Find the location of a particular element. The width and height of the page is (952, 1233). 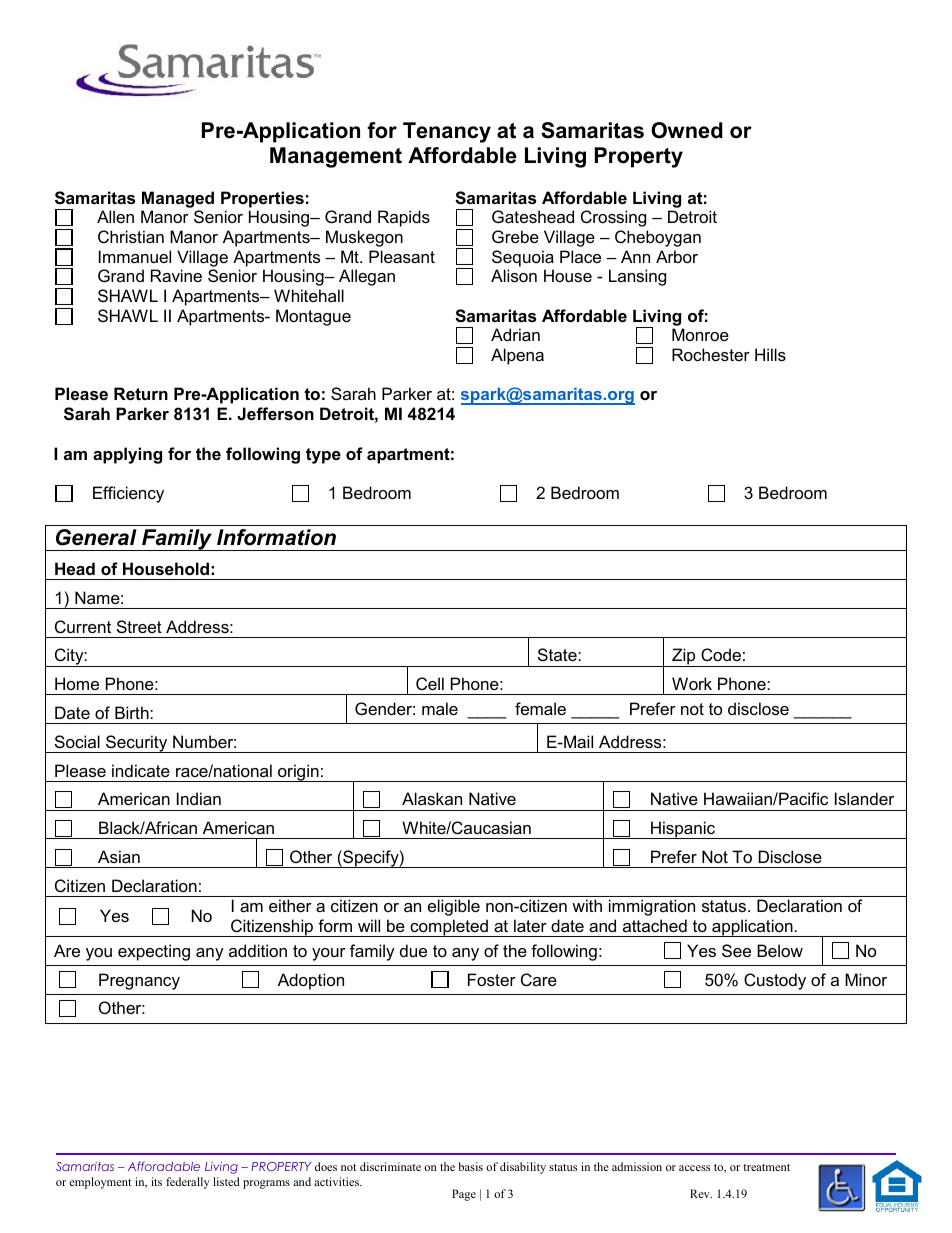

Street is located at coordinates (139, 626).
